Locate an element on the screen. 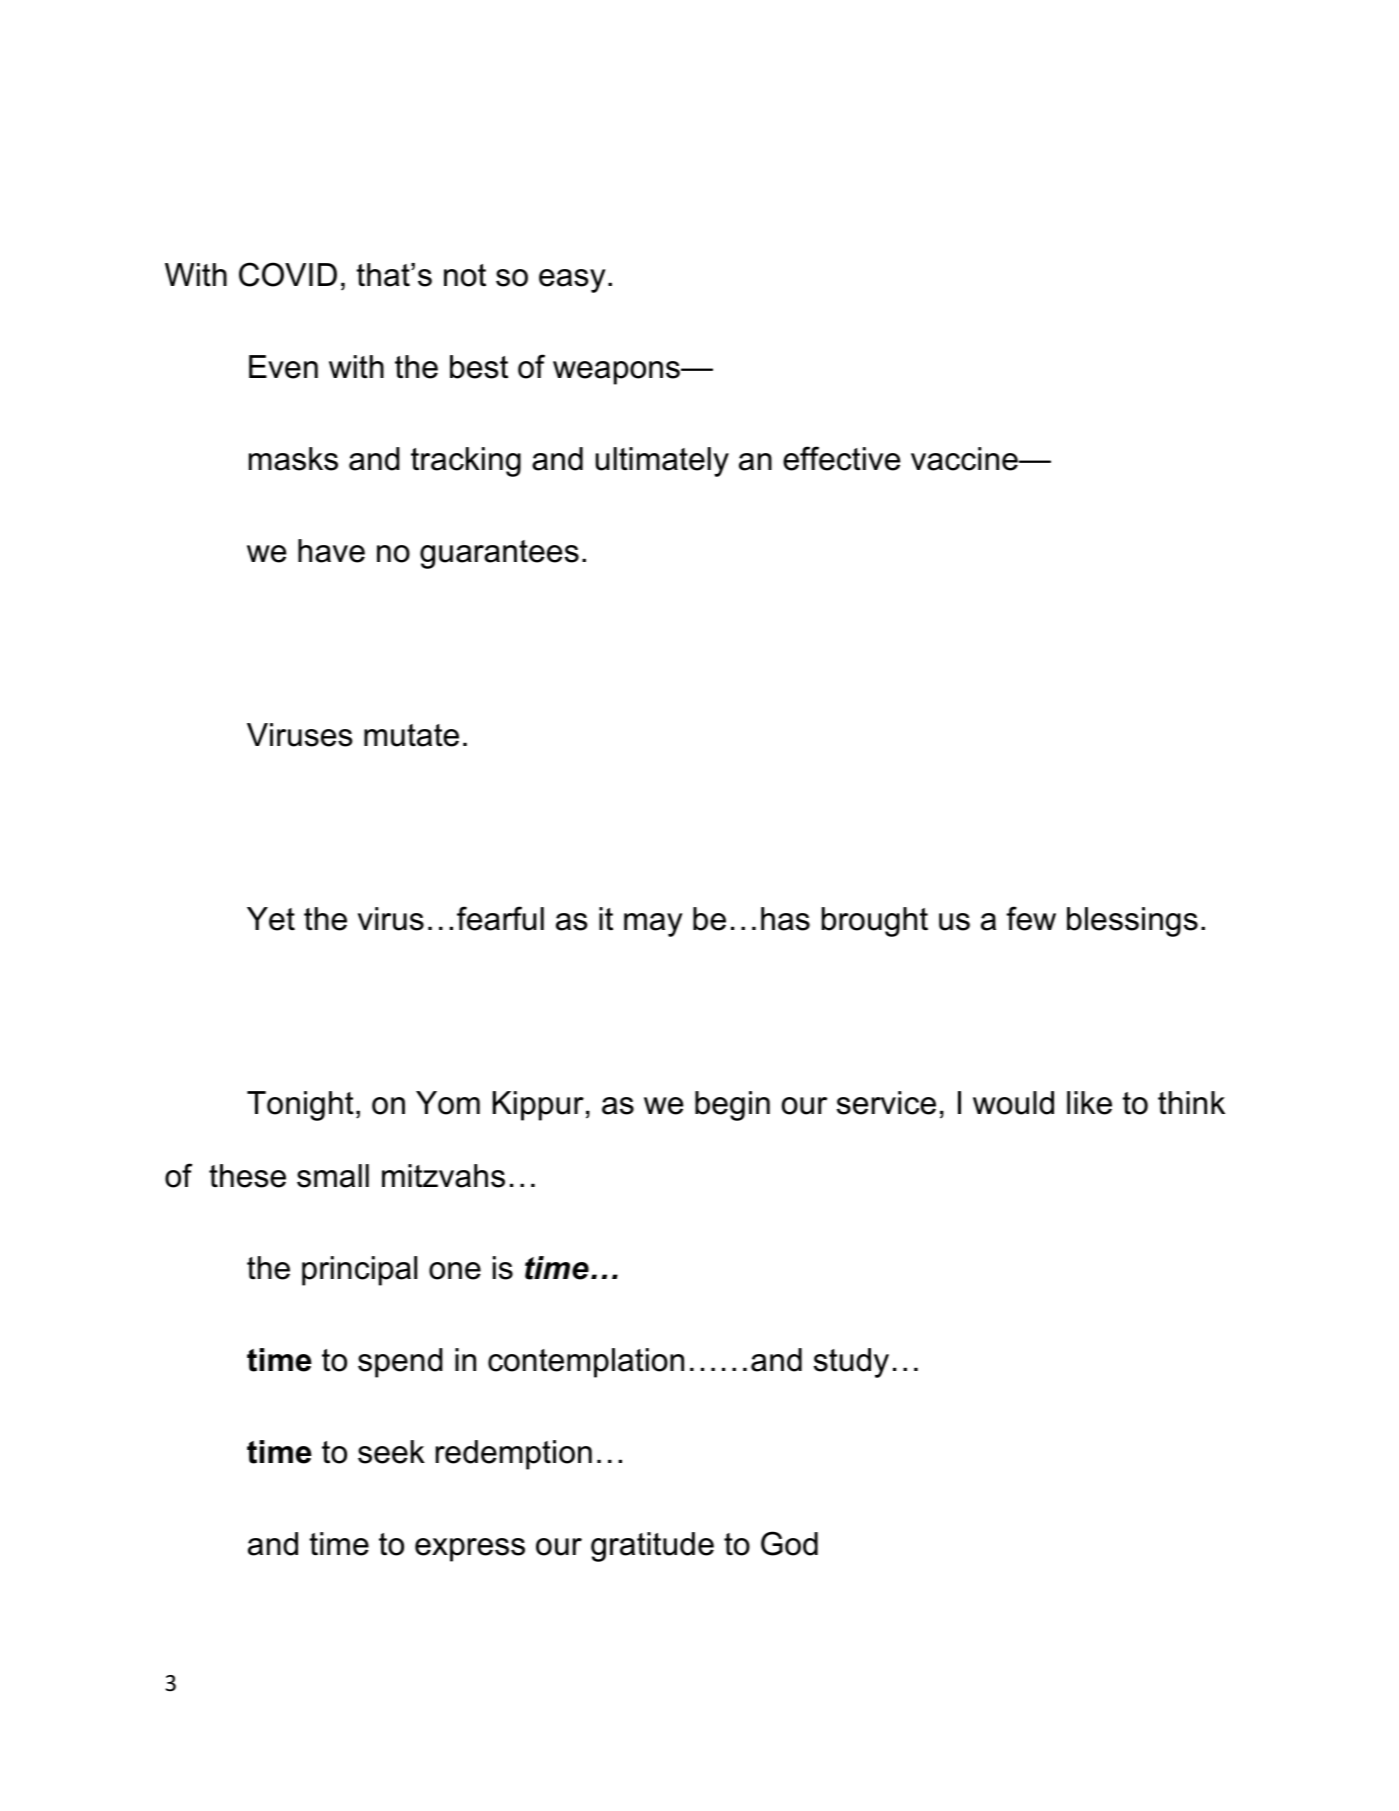 The width and height of the screenshot is (1399, 1811). seek is located at coordinates (391, 1452).
